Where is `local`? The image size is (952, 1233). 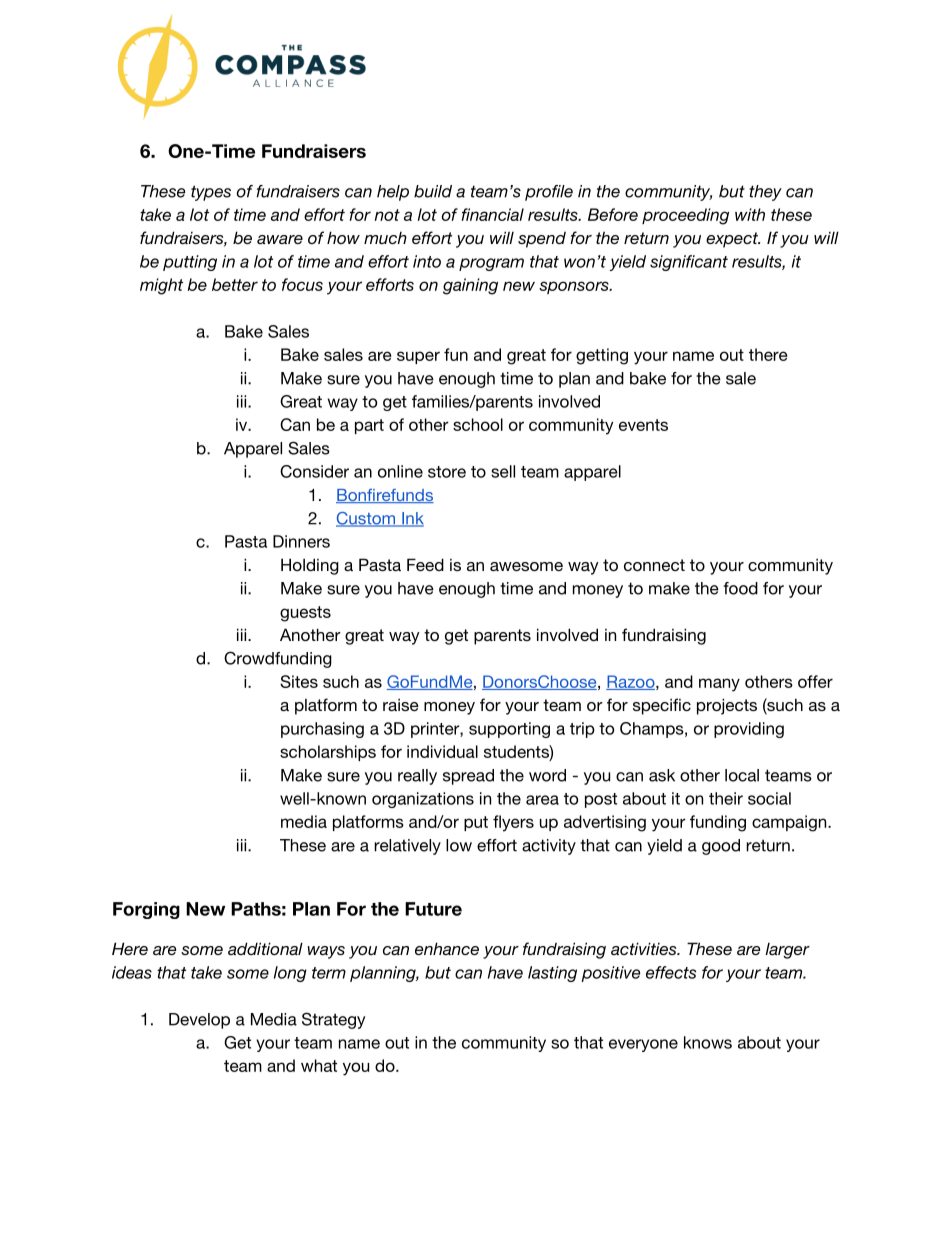
local is located at coordinates (742, 775).
